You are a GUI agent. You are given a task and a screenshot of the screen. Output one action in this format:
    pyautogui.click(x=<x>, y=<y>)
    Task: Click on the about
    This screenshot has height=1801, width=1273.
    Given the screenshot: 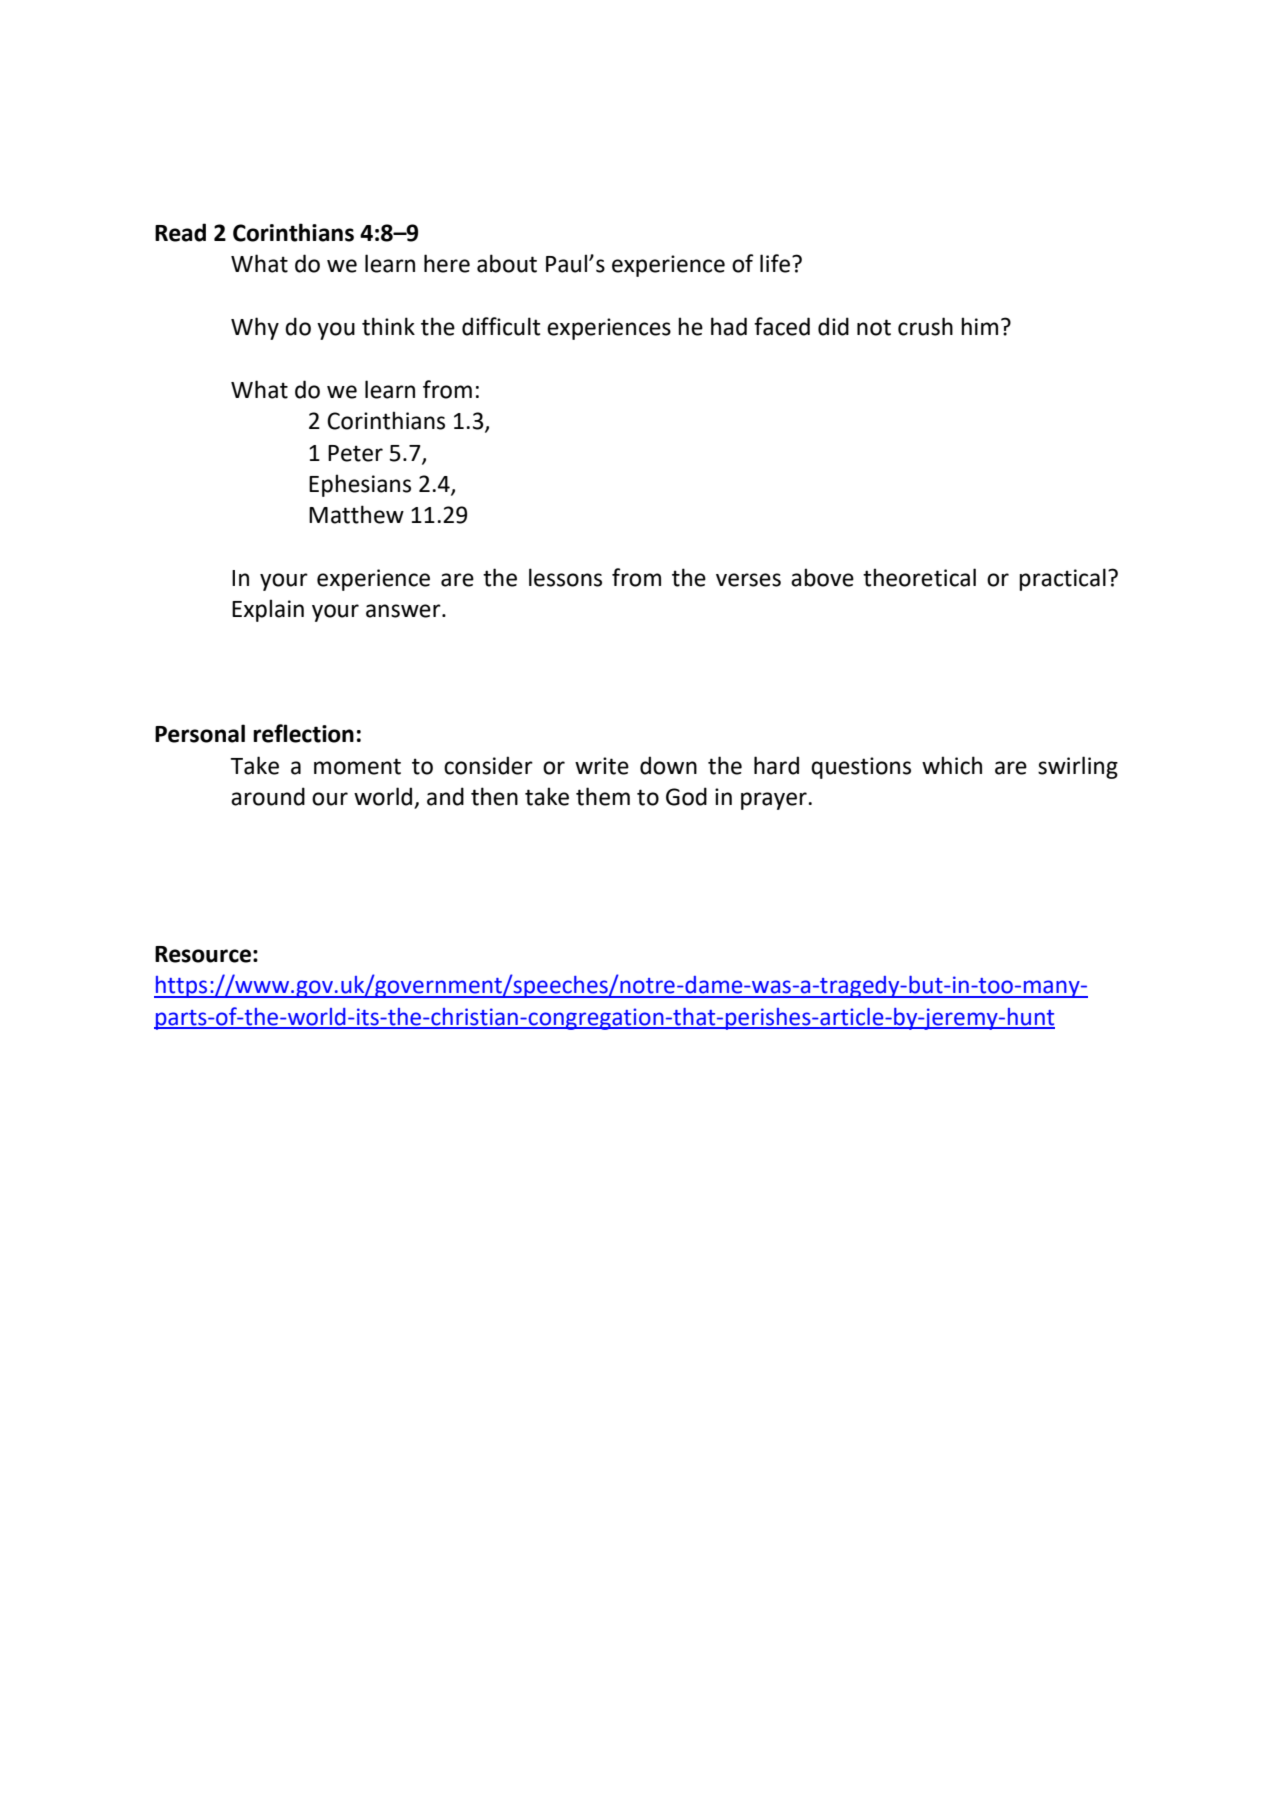 What is the action you would take?
    pyautogui.click(x=507, y=263)
